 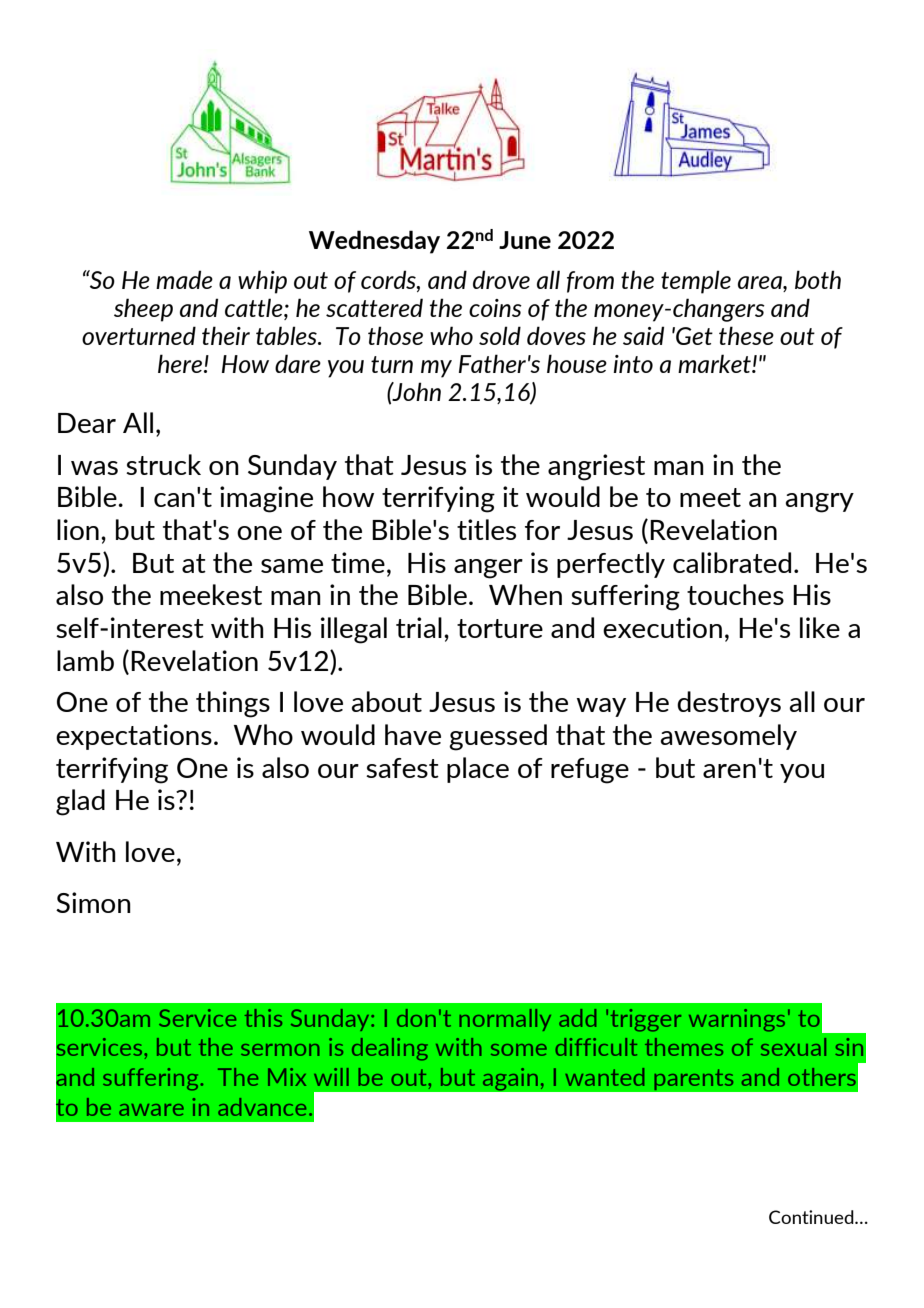 I want to click on will, so click(x=331, y=1077).
